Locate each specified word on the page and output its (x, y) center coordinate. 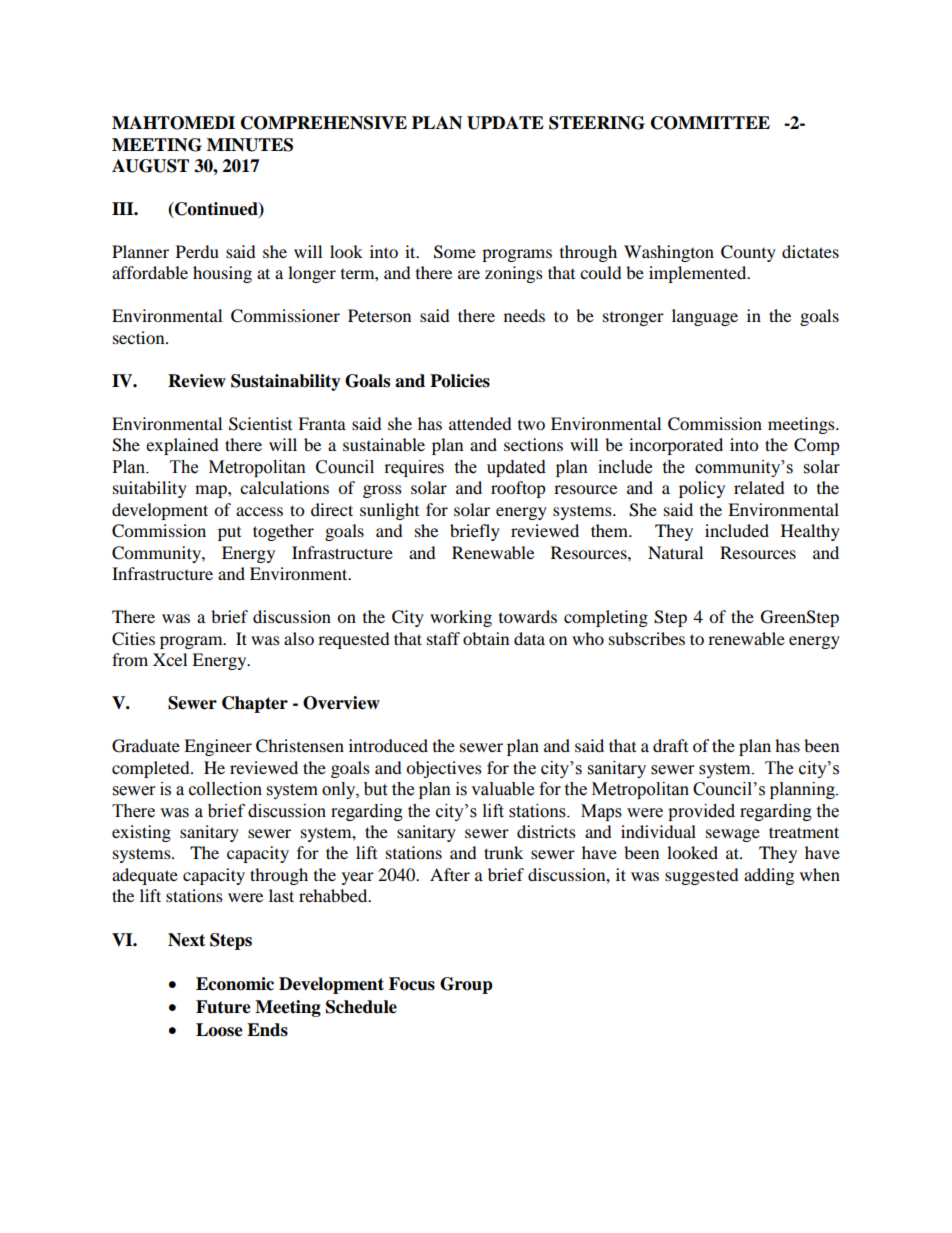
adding (769, 876)
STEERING (597, 123)
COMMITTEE (710, 123)
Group (466, 985)
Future (223, 1007)
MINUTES (250, 145)
